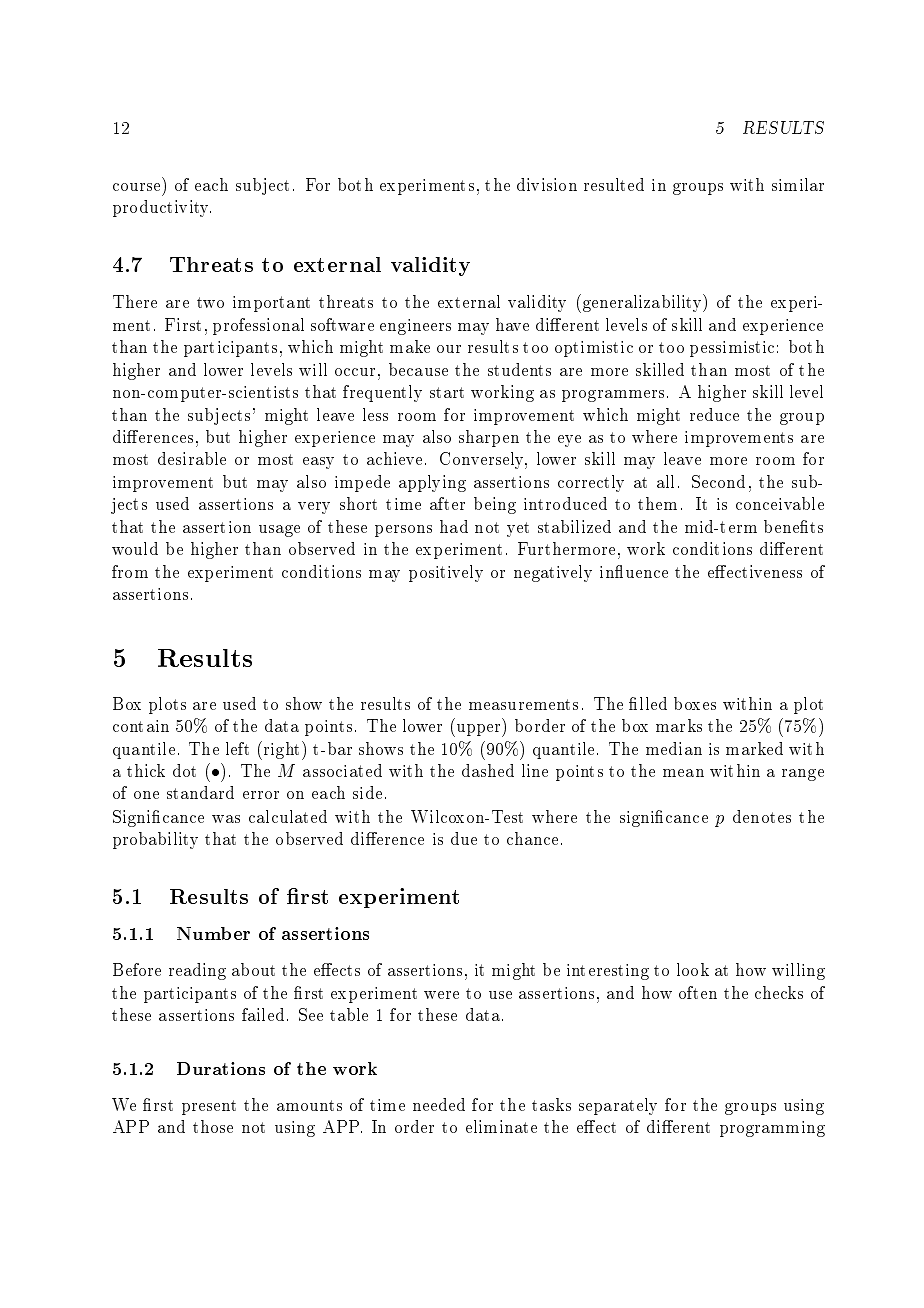 The width and height of the screenshot is (924, 1308). Describe the element at coordinates (439, 1104) in the screenshot. I see `needed` at that location.
